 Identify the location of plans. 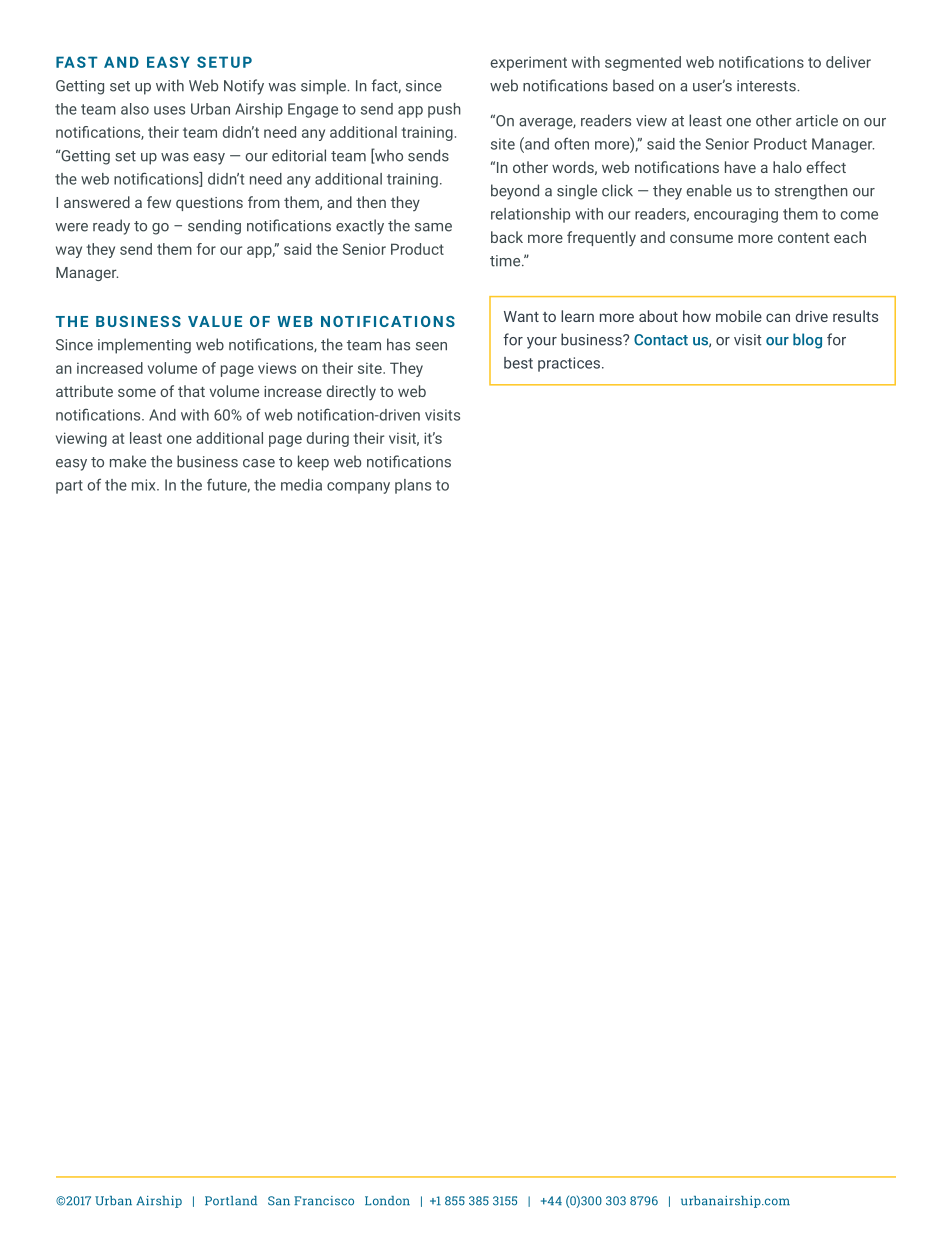
(413, 486).
